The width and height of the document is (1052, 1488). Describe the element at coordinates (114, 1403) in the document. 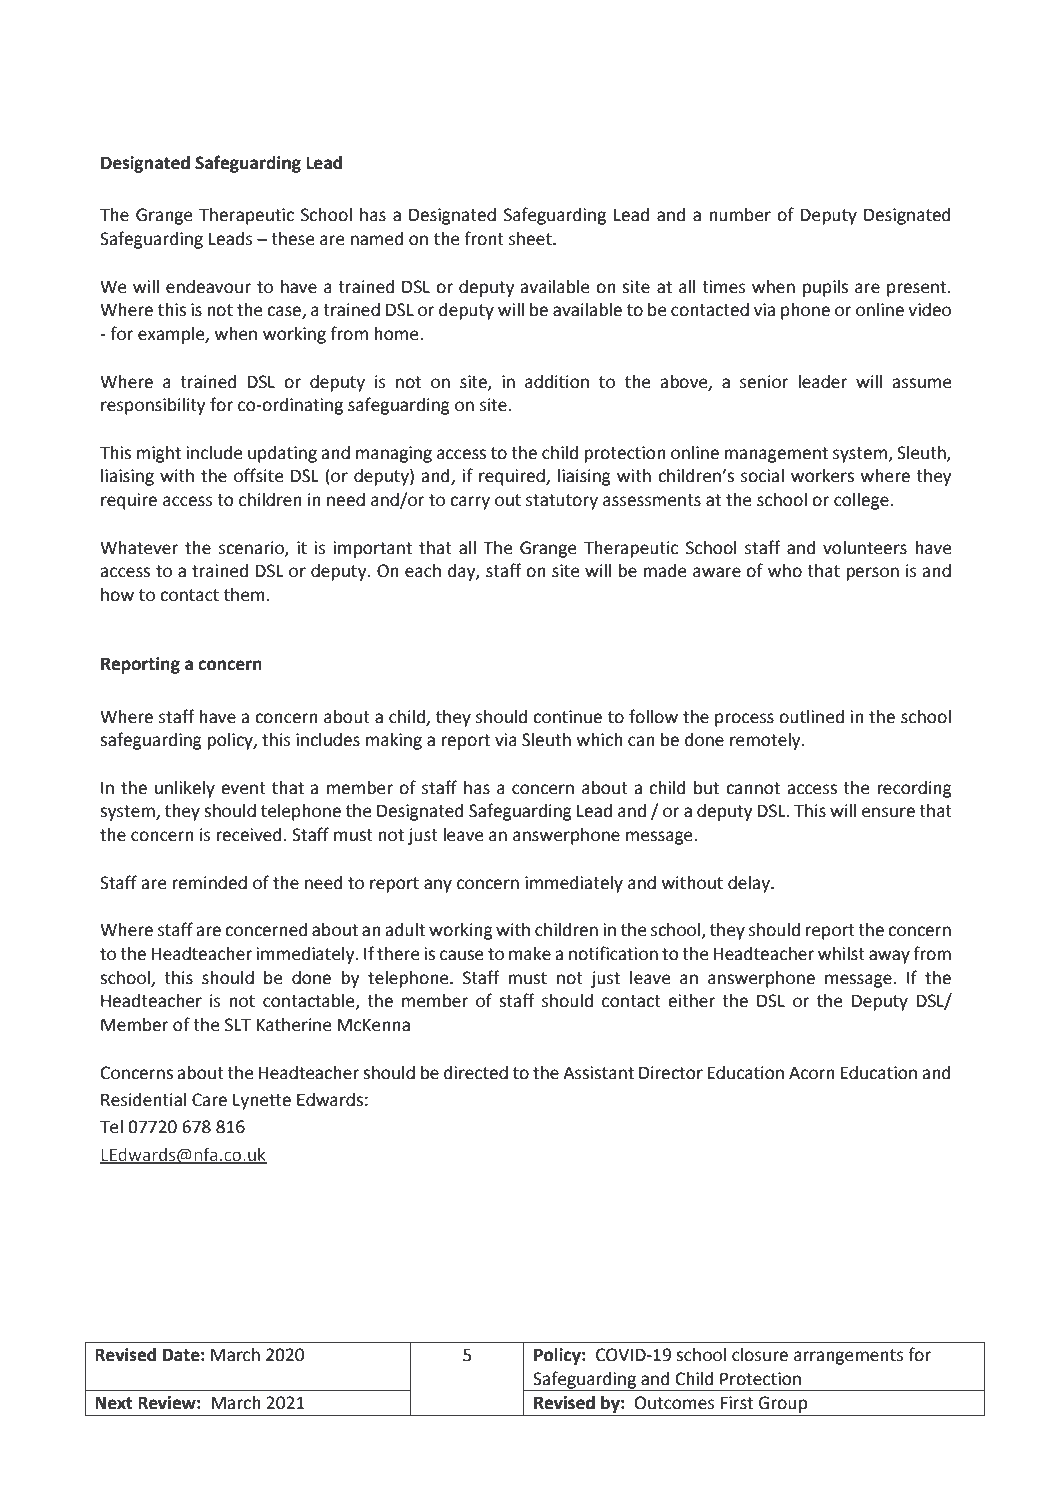

I see `Next` at that location.
